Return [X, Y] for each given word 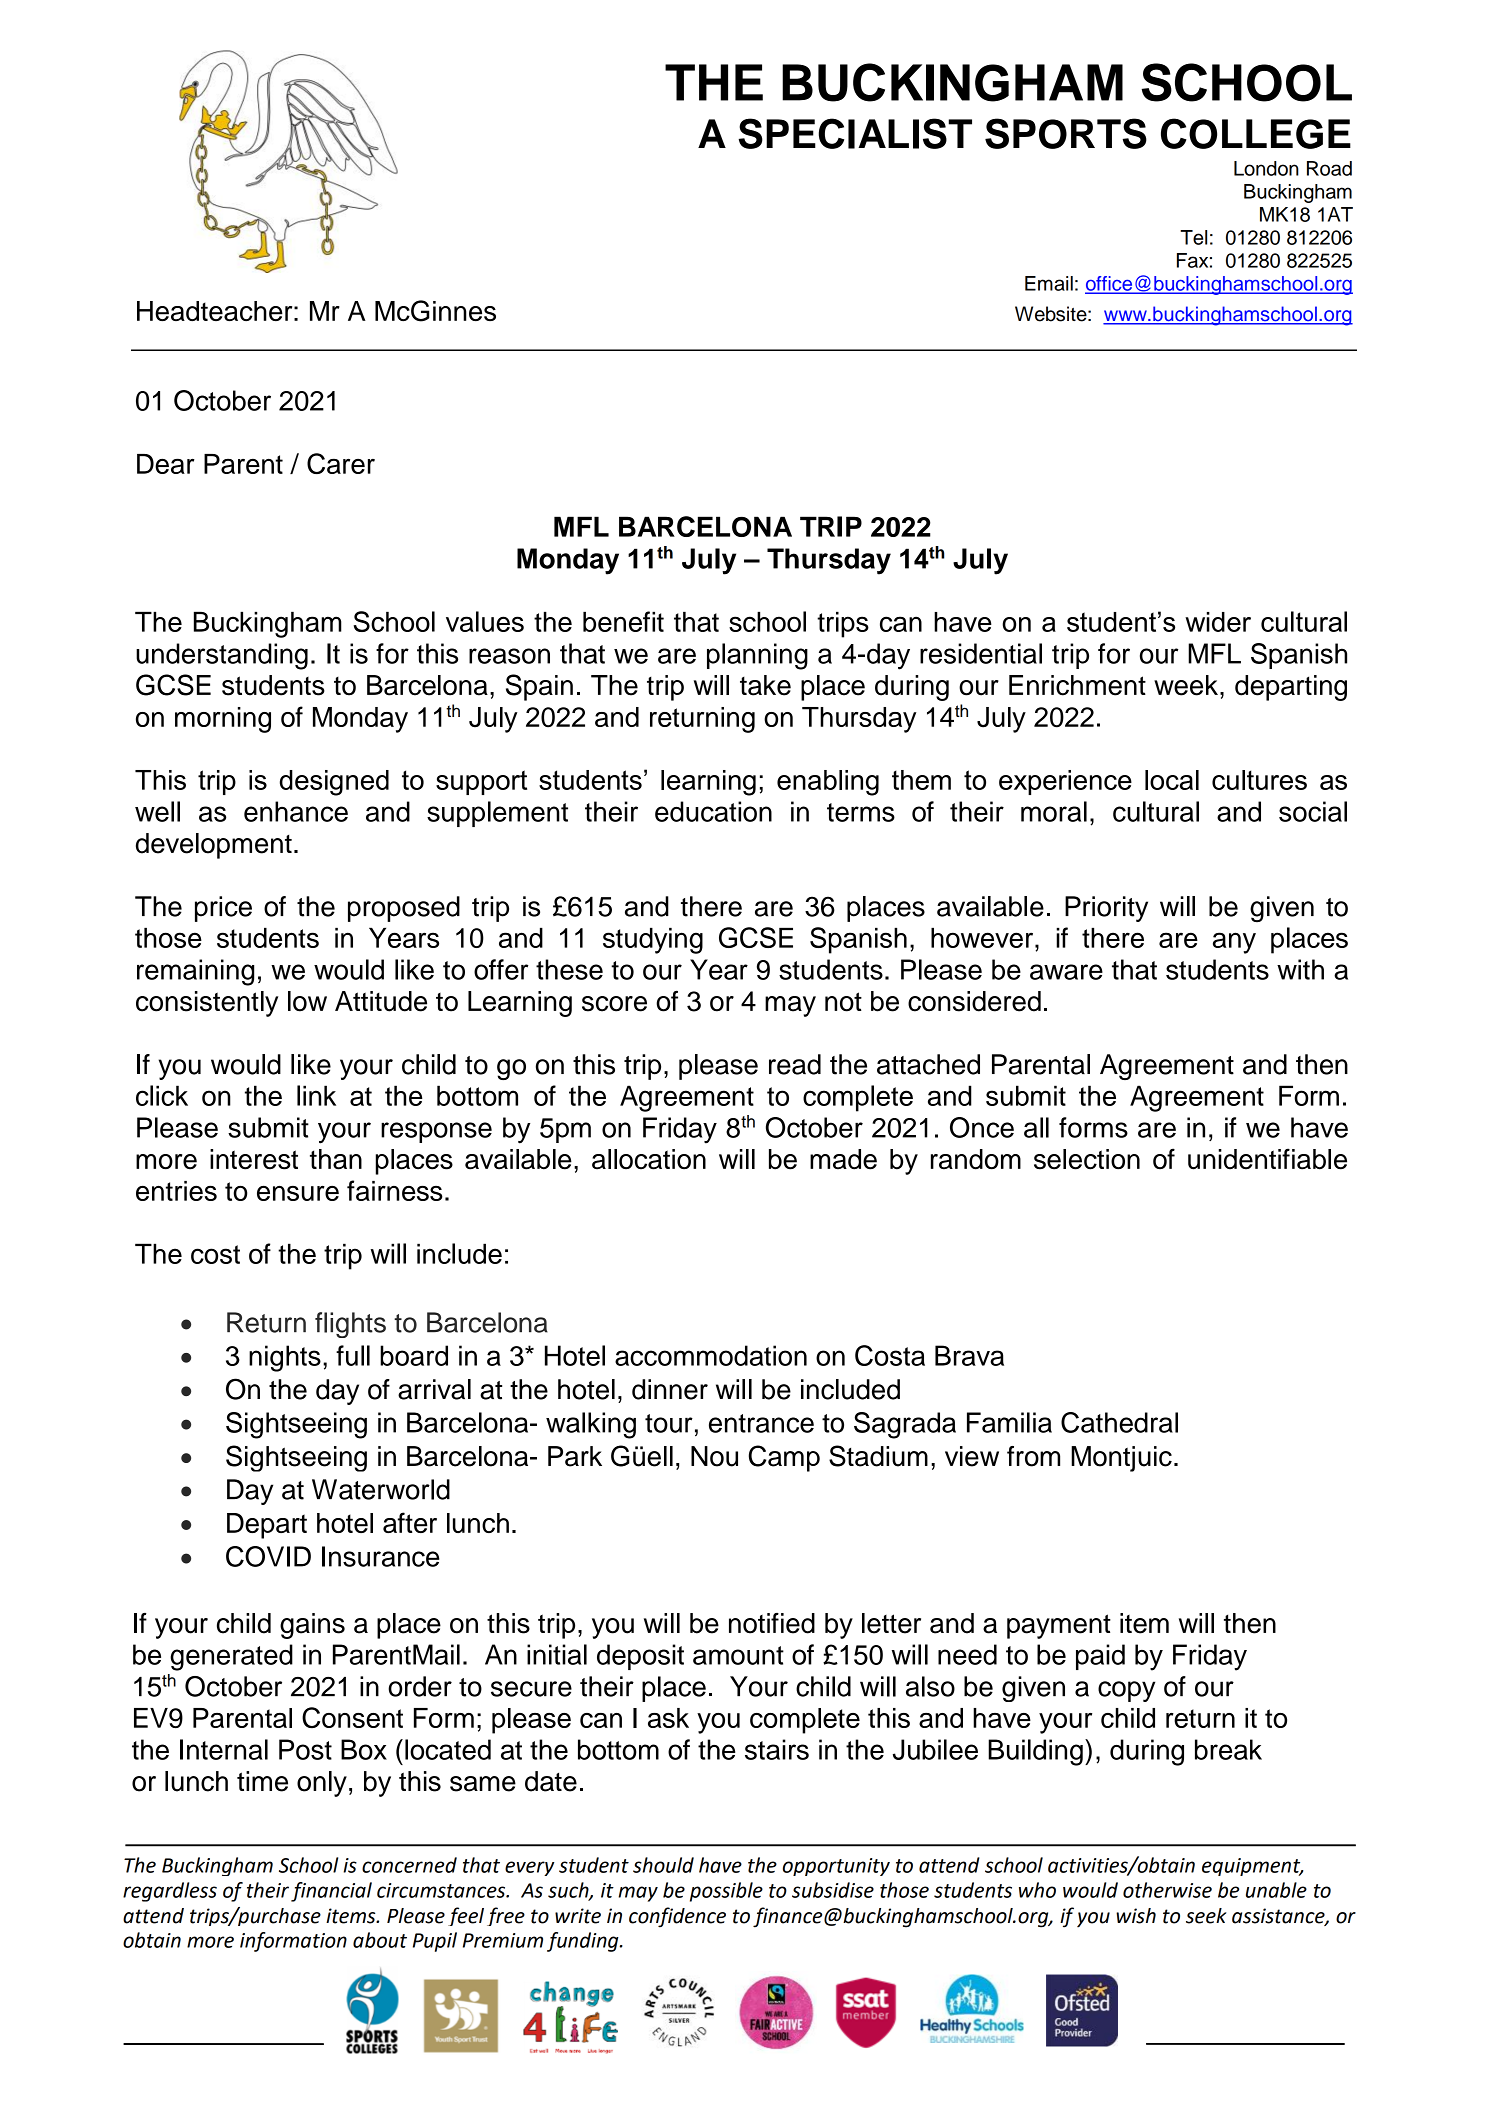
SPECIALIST [855, 133]
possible [726, 1892]
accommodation [711, 1355]
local [1172, 780]
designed [334, 783]
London [1266, 168]
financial [331, 1892]
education [713, 811]
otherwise [1167, 1890]
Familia [1009, 1422]
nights [285, 1358]
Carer [341, 463]
